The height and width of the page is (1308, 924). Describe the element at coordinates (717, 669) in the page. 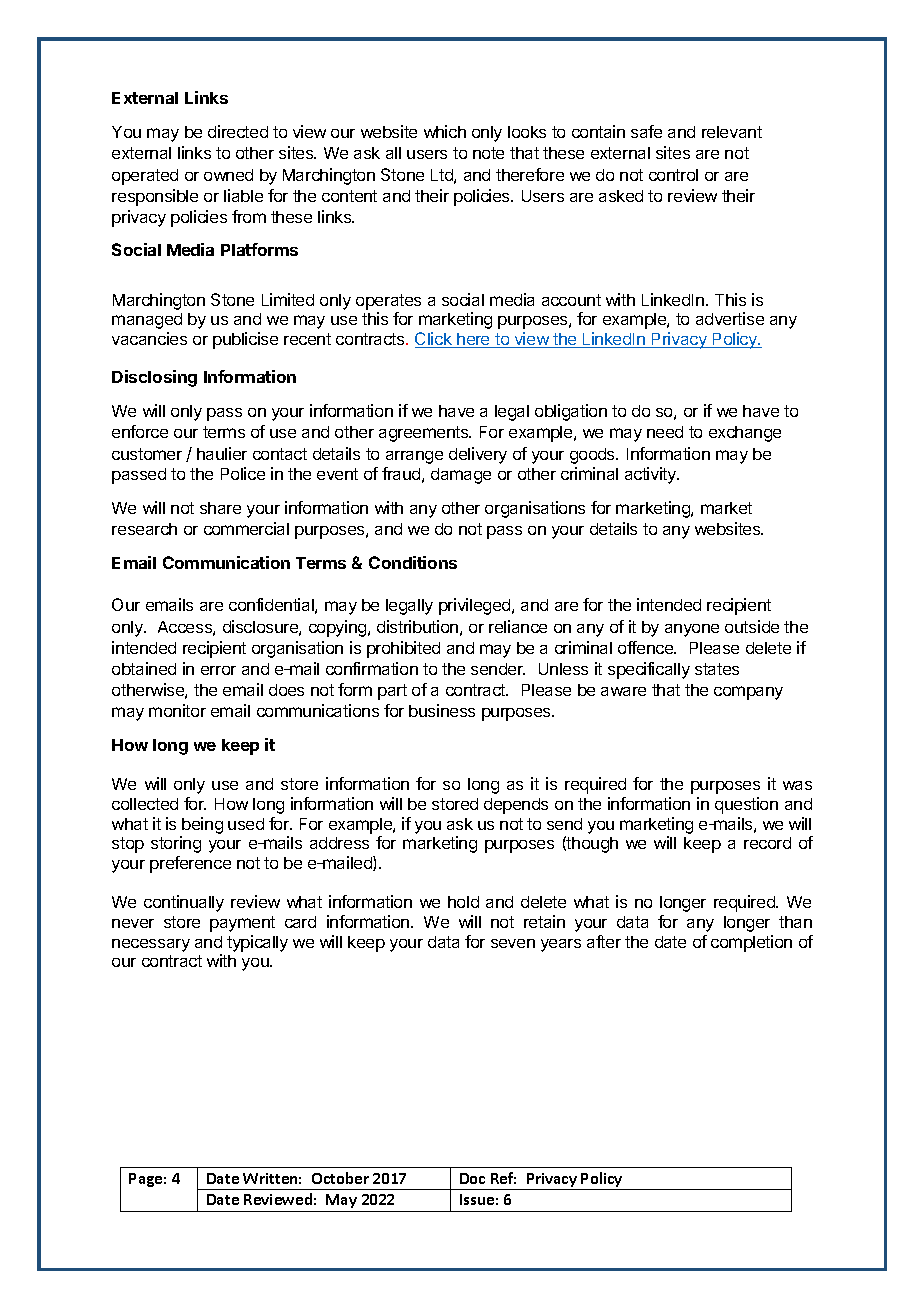

I see `states` at that location.
